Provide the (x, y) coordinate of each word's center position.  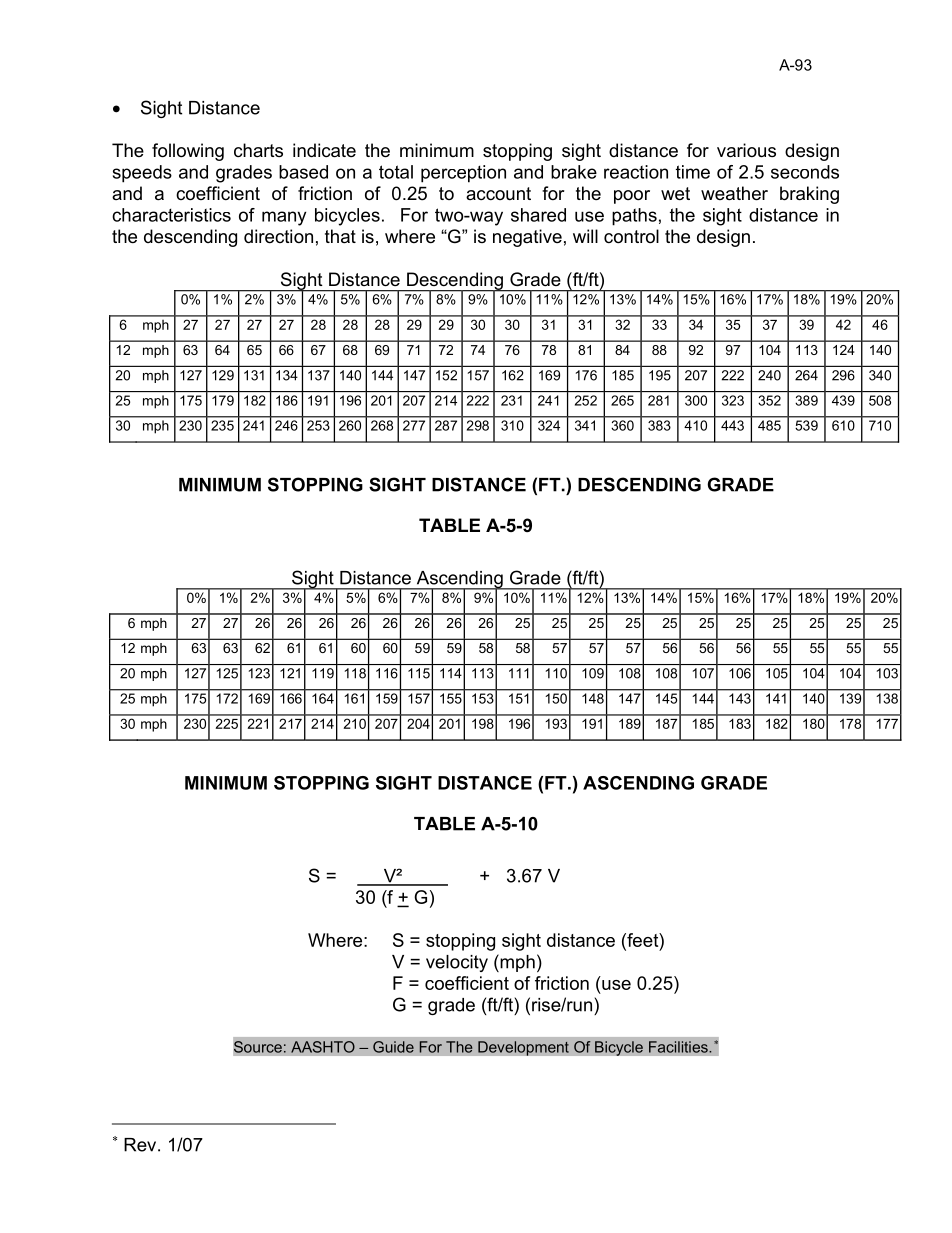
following (188, 152)
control (631, 236)
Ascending (459, 581)
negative (527, 238)
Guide (393, 1047)
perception (463, 174)
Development (523, 1048)
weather (734, 193)
